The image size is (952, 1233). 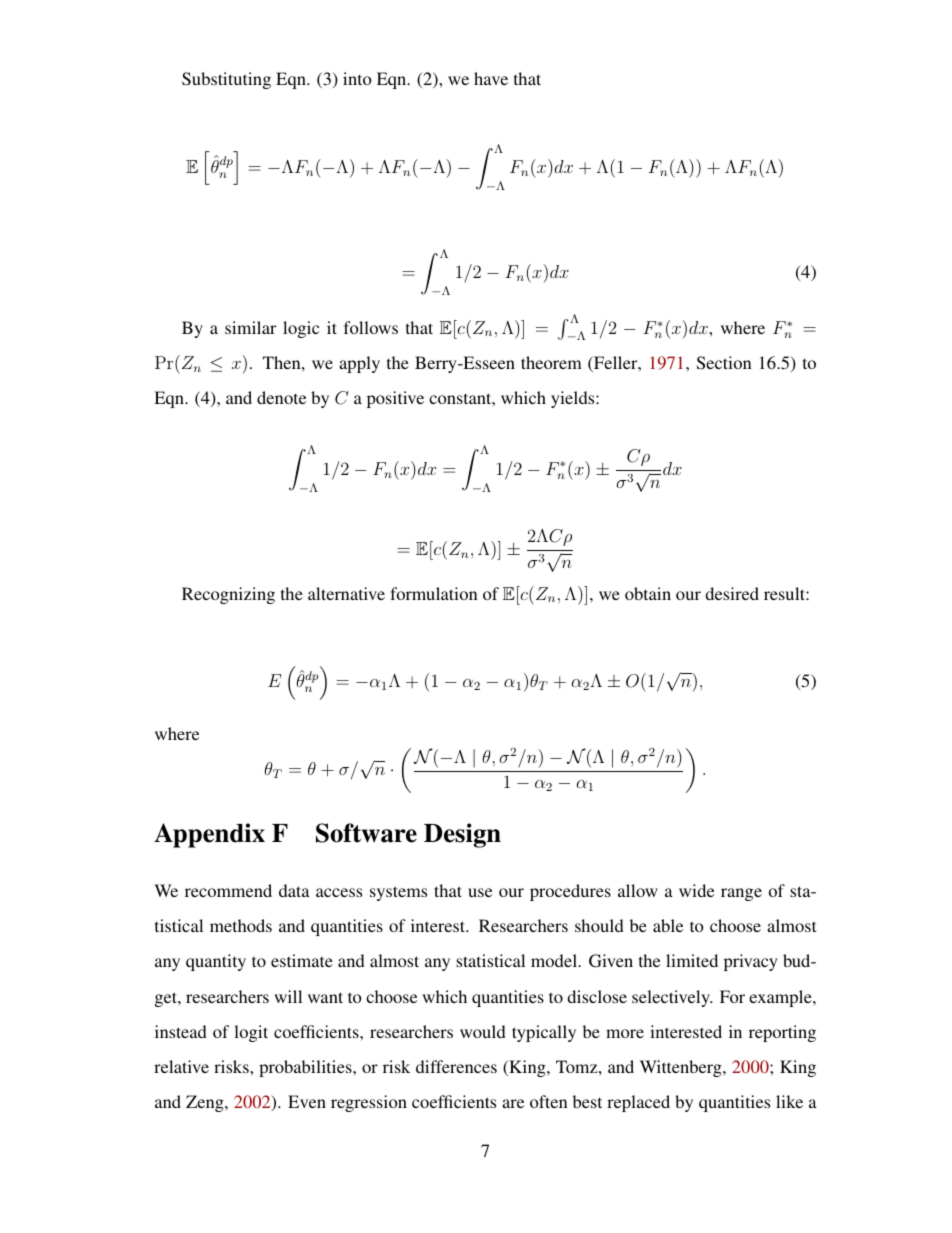 What do you see at coordinates (724, 363) in the screenshot?
I see `Section` at bounding box center [724, 363].
